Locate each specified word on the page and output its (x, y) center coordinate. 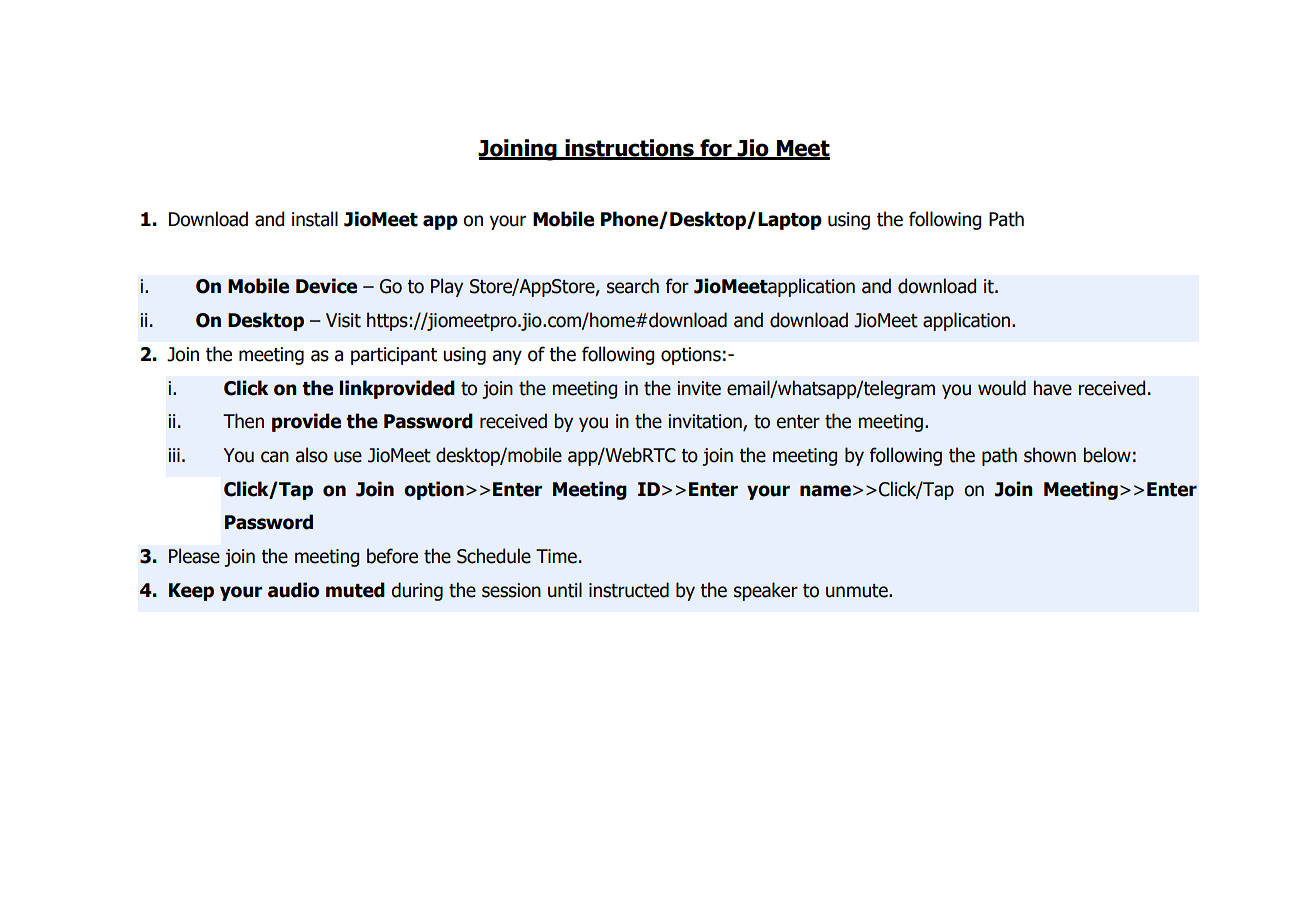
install (315, 219)
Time (556, 556)
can (275, 457)
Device (326, 286)
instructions (629, 149)
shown (1050, 455)
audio (293, 590)
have (1052, 388)
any (507, 357)
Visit (343, 320)
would (1002, 388)
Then (243, 421)
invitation (706, 422)
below (1107, 455)
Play (447, 287)
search (633, 286)
